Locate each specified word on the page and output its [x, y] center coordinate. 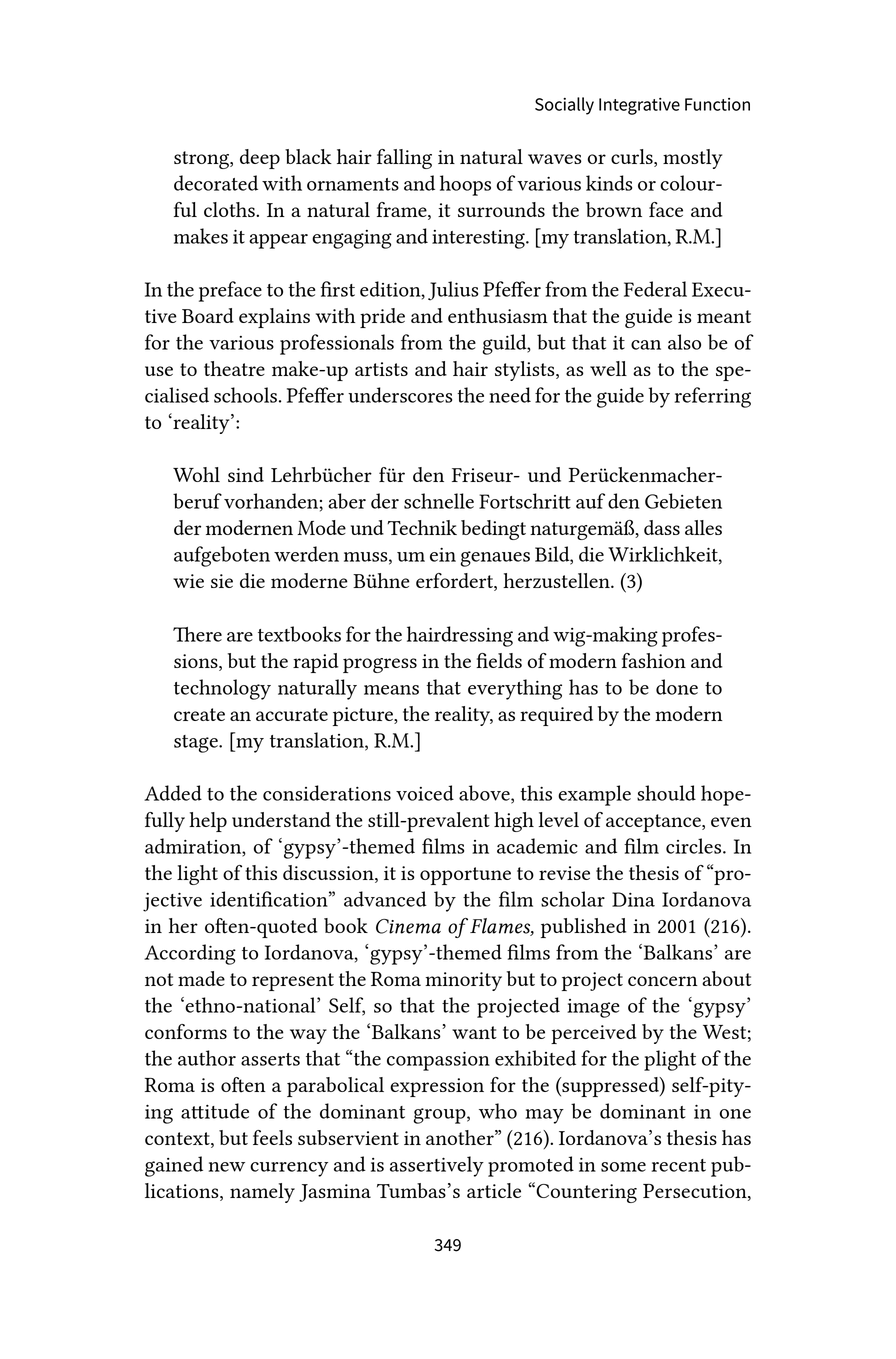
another [461, 1137]
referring [713, 397]
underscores [400, 395]
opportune [465, 876]
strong [202, 160]
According [190, 954]
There [197, 634]
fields [499, 660]
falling [404, 159]
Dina [633, 899]
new [227, 1167]
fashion [654, 660]
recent [679, 1165]
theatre [234, 368]
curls [633, 158]
